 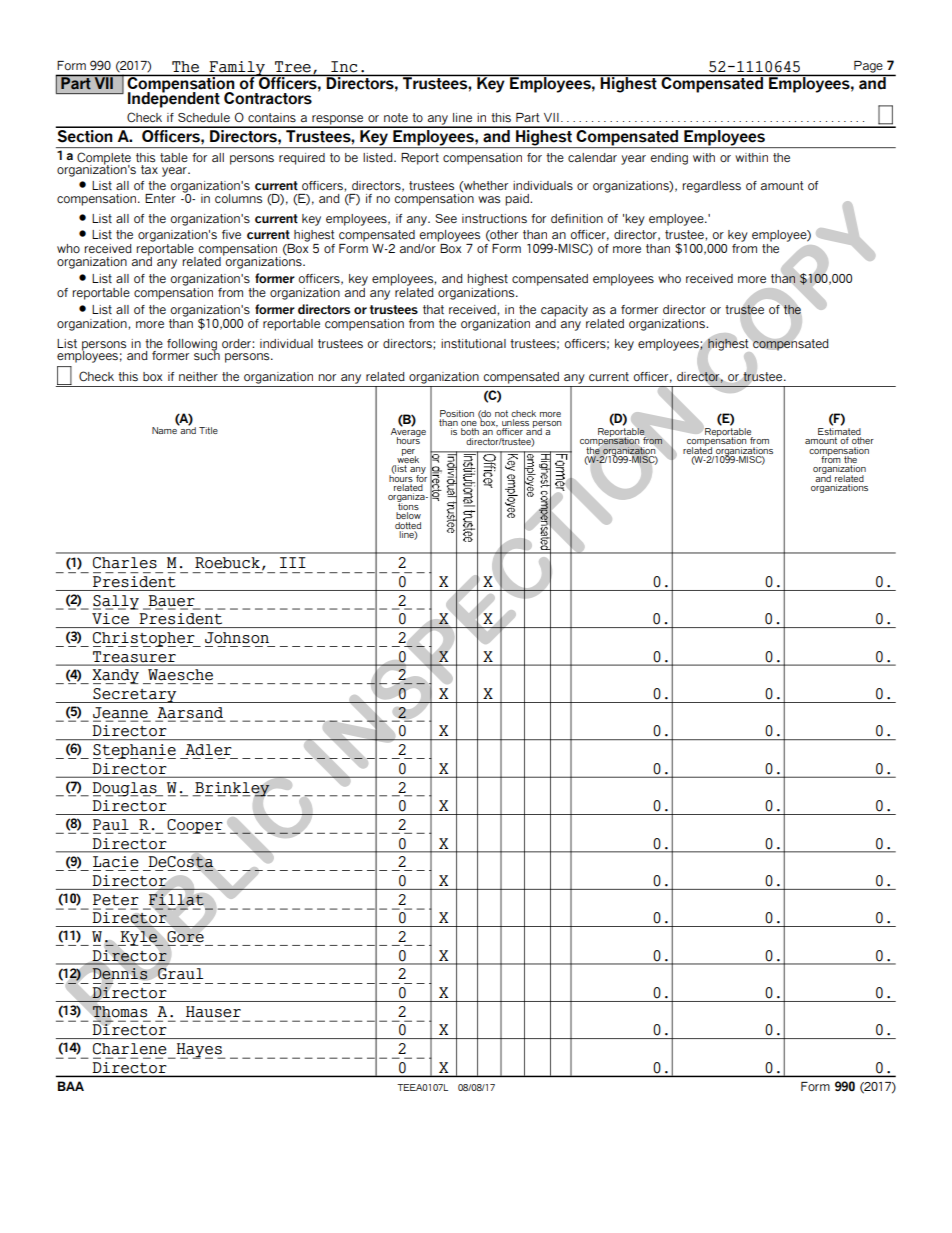 What do you see at coordinates (199, 1051) in the screenshot?
I see `Hayes` at bounding box center [199, 1051].
